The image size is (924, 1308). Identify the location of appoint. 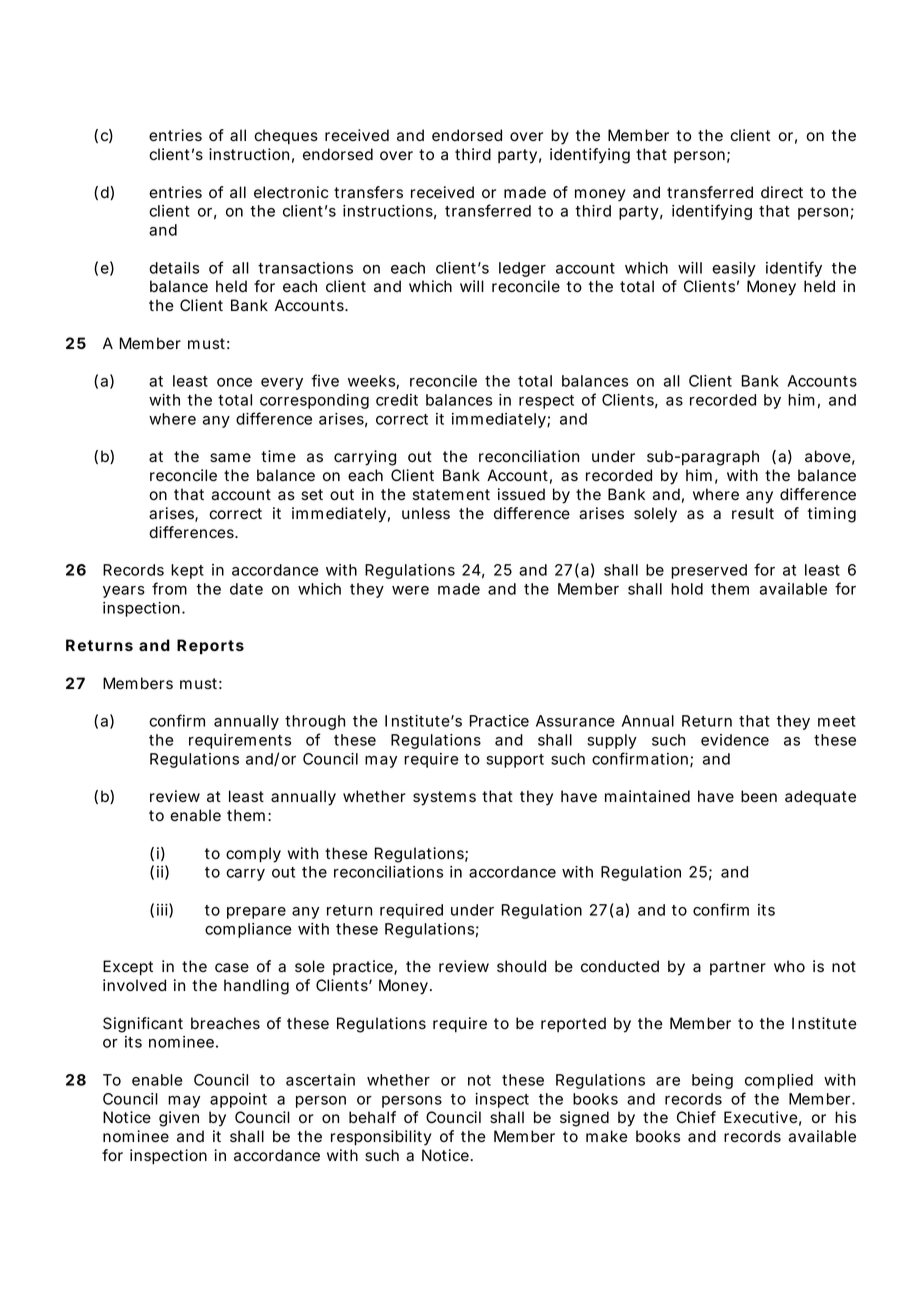
(238, 1100).
